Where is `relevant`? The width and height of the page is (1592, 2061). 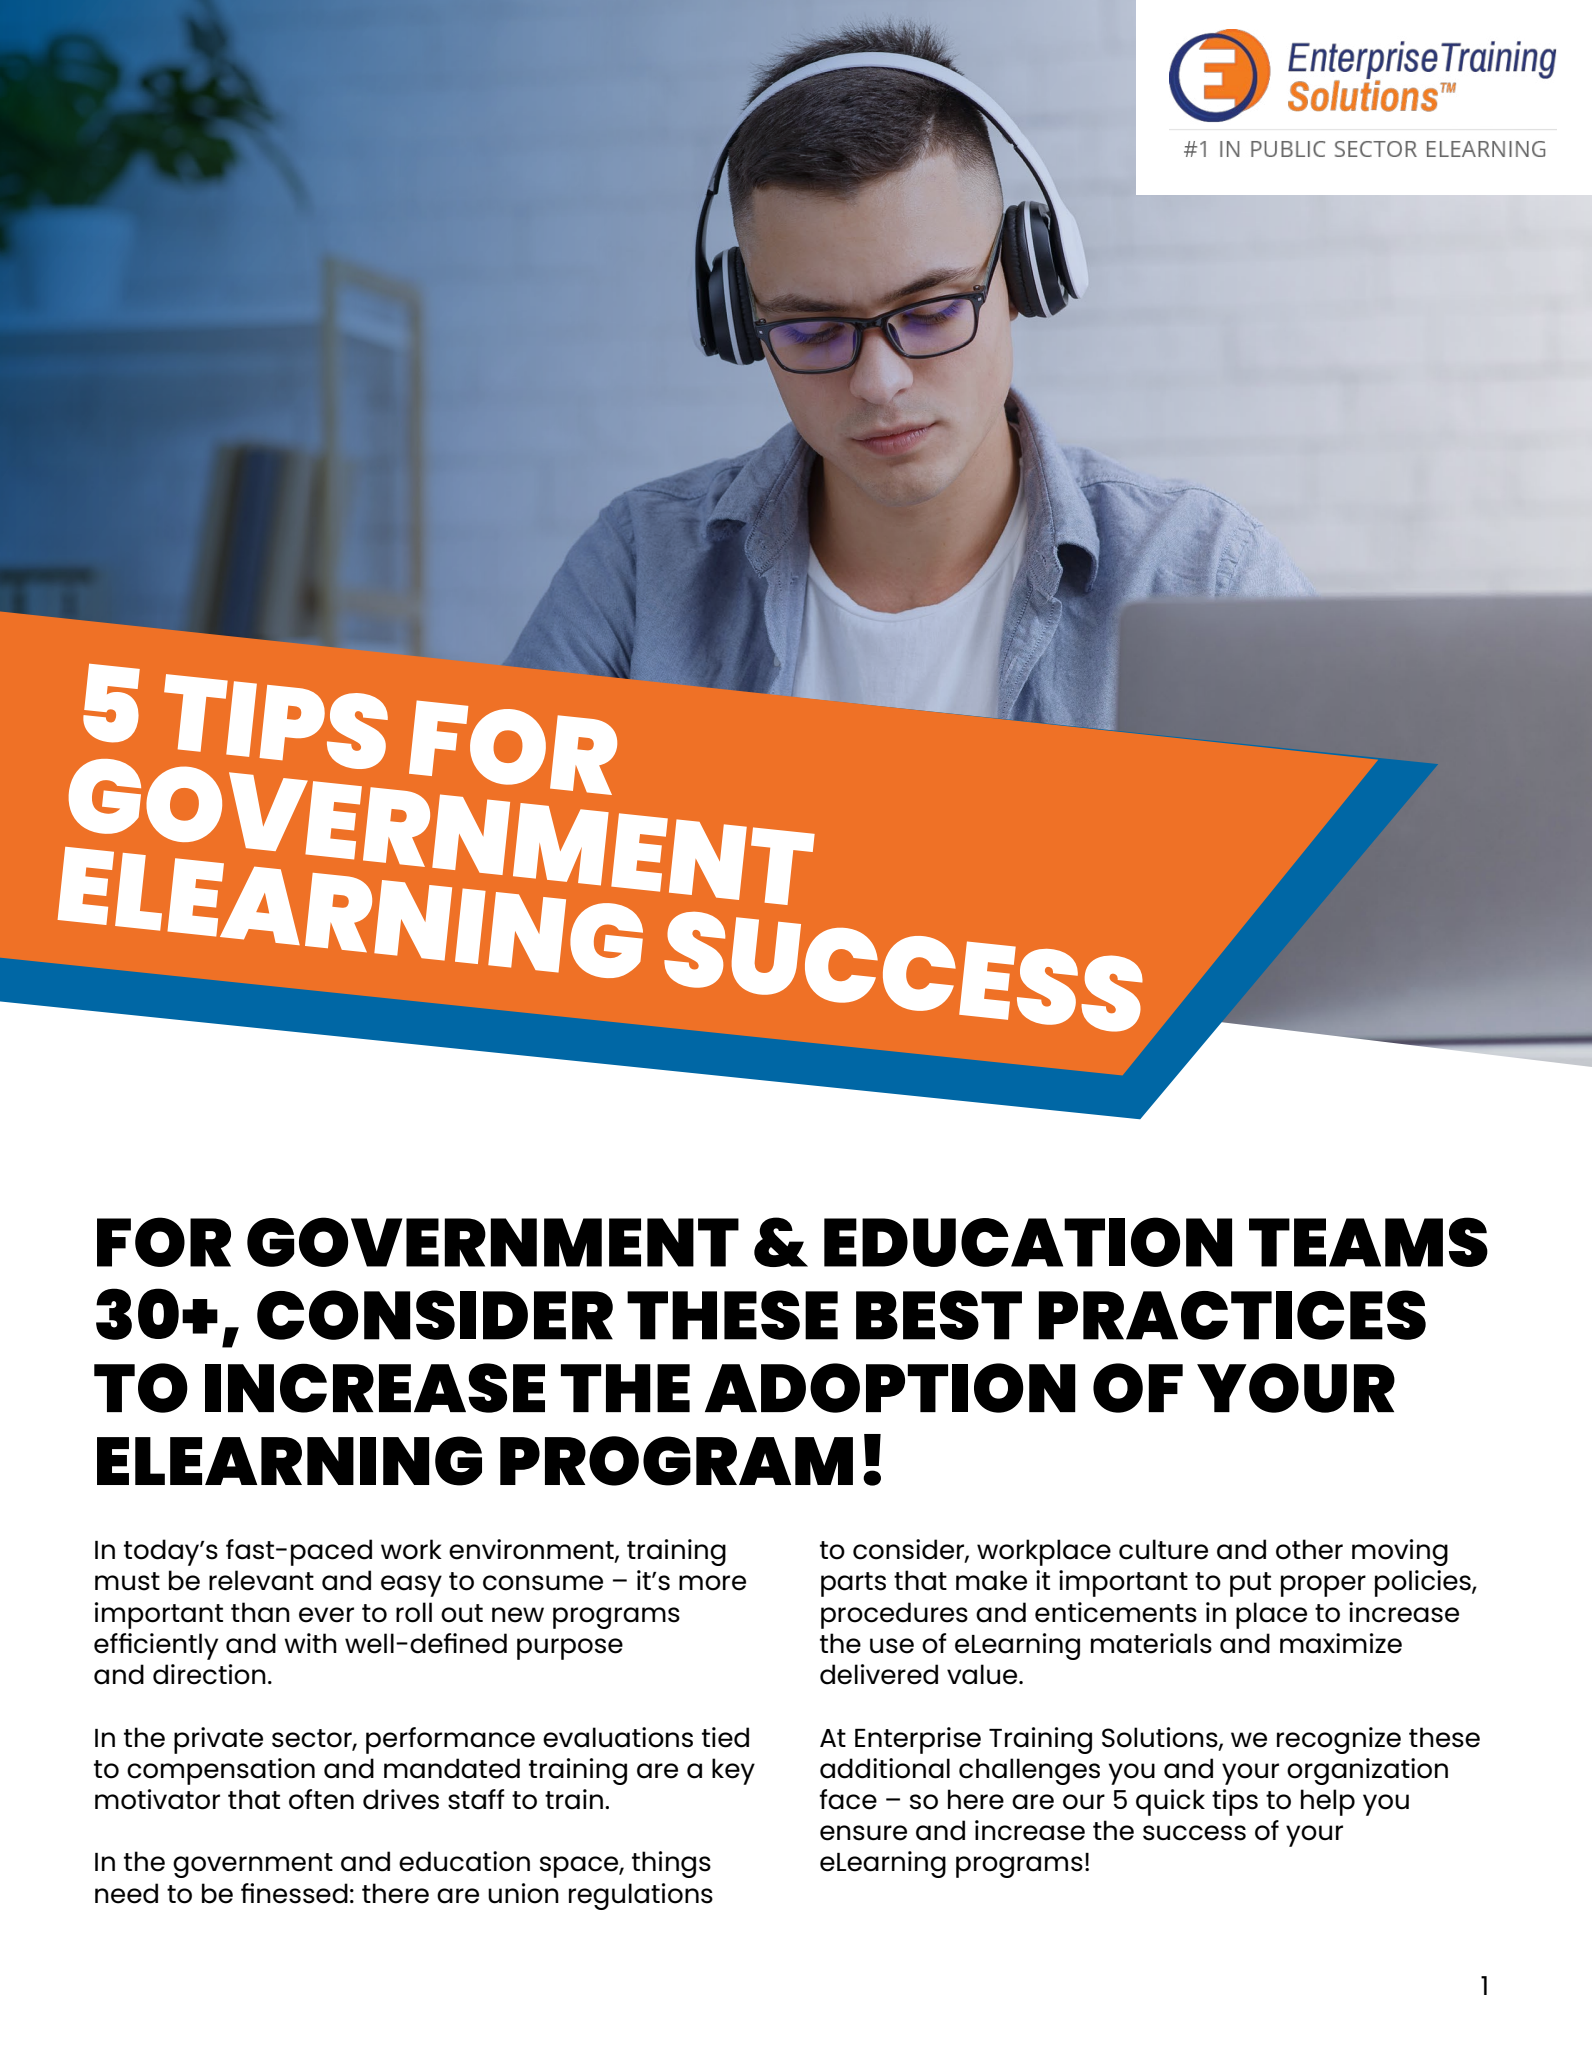
relevant is located at coordinates (261, 1580).
